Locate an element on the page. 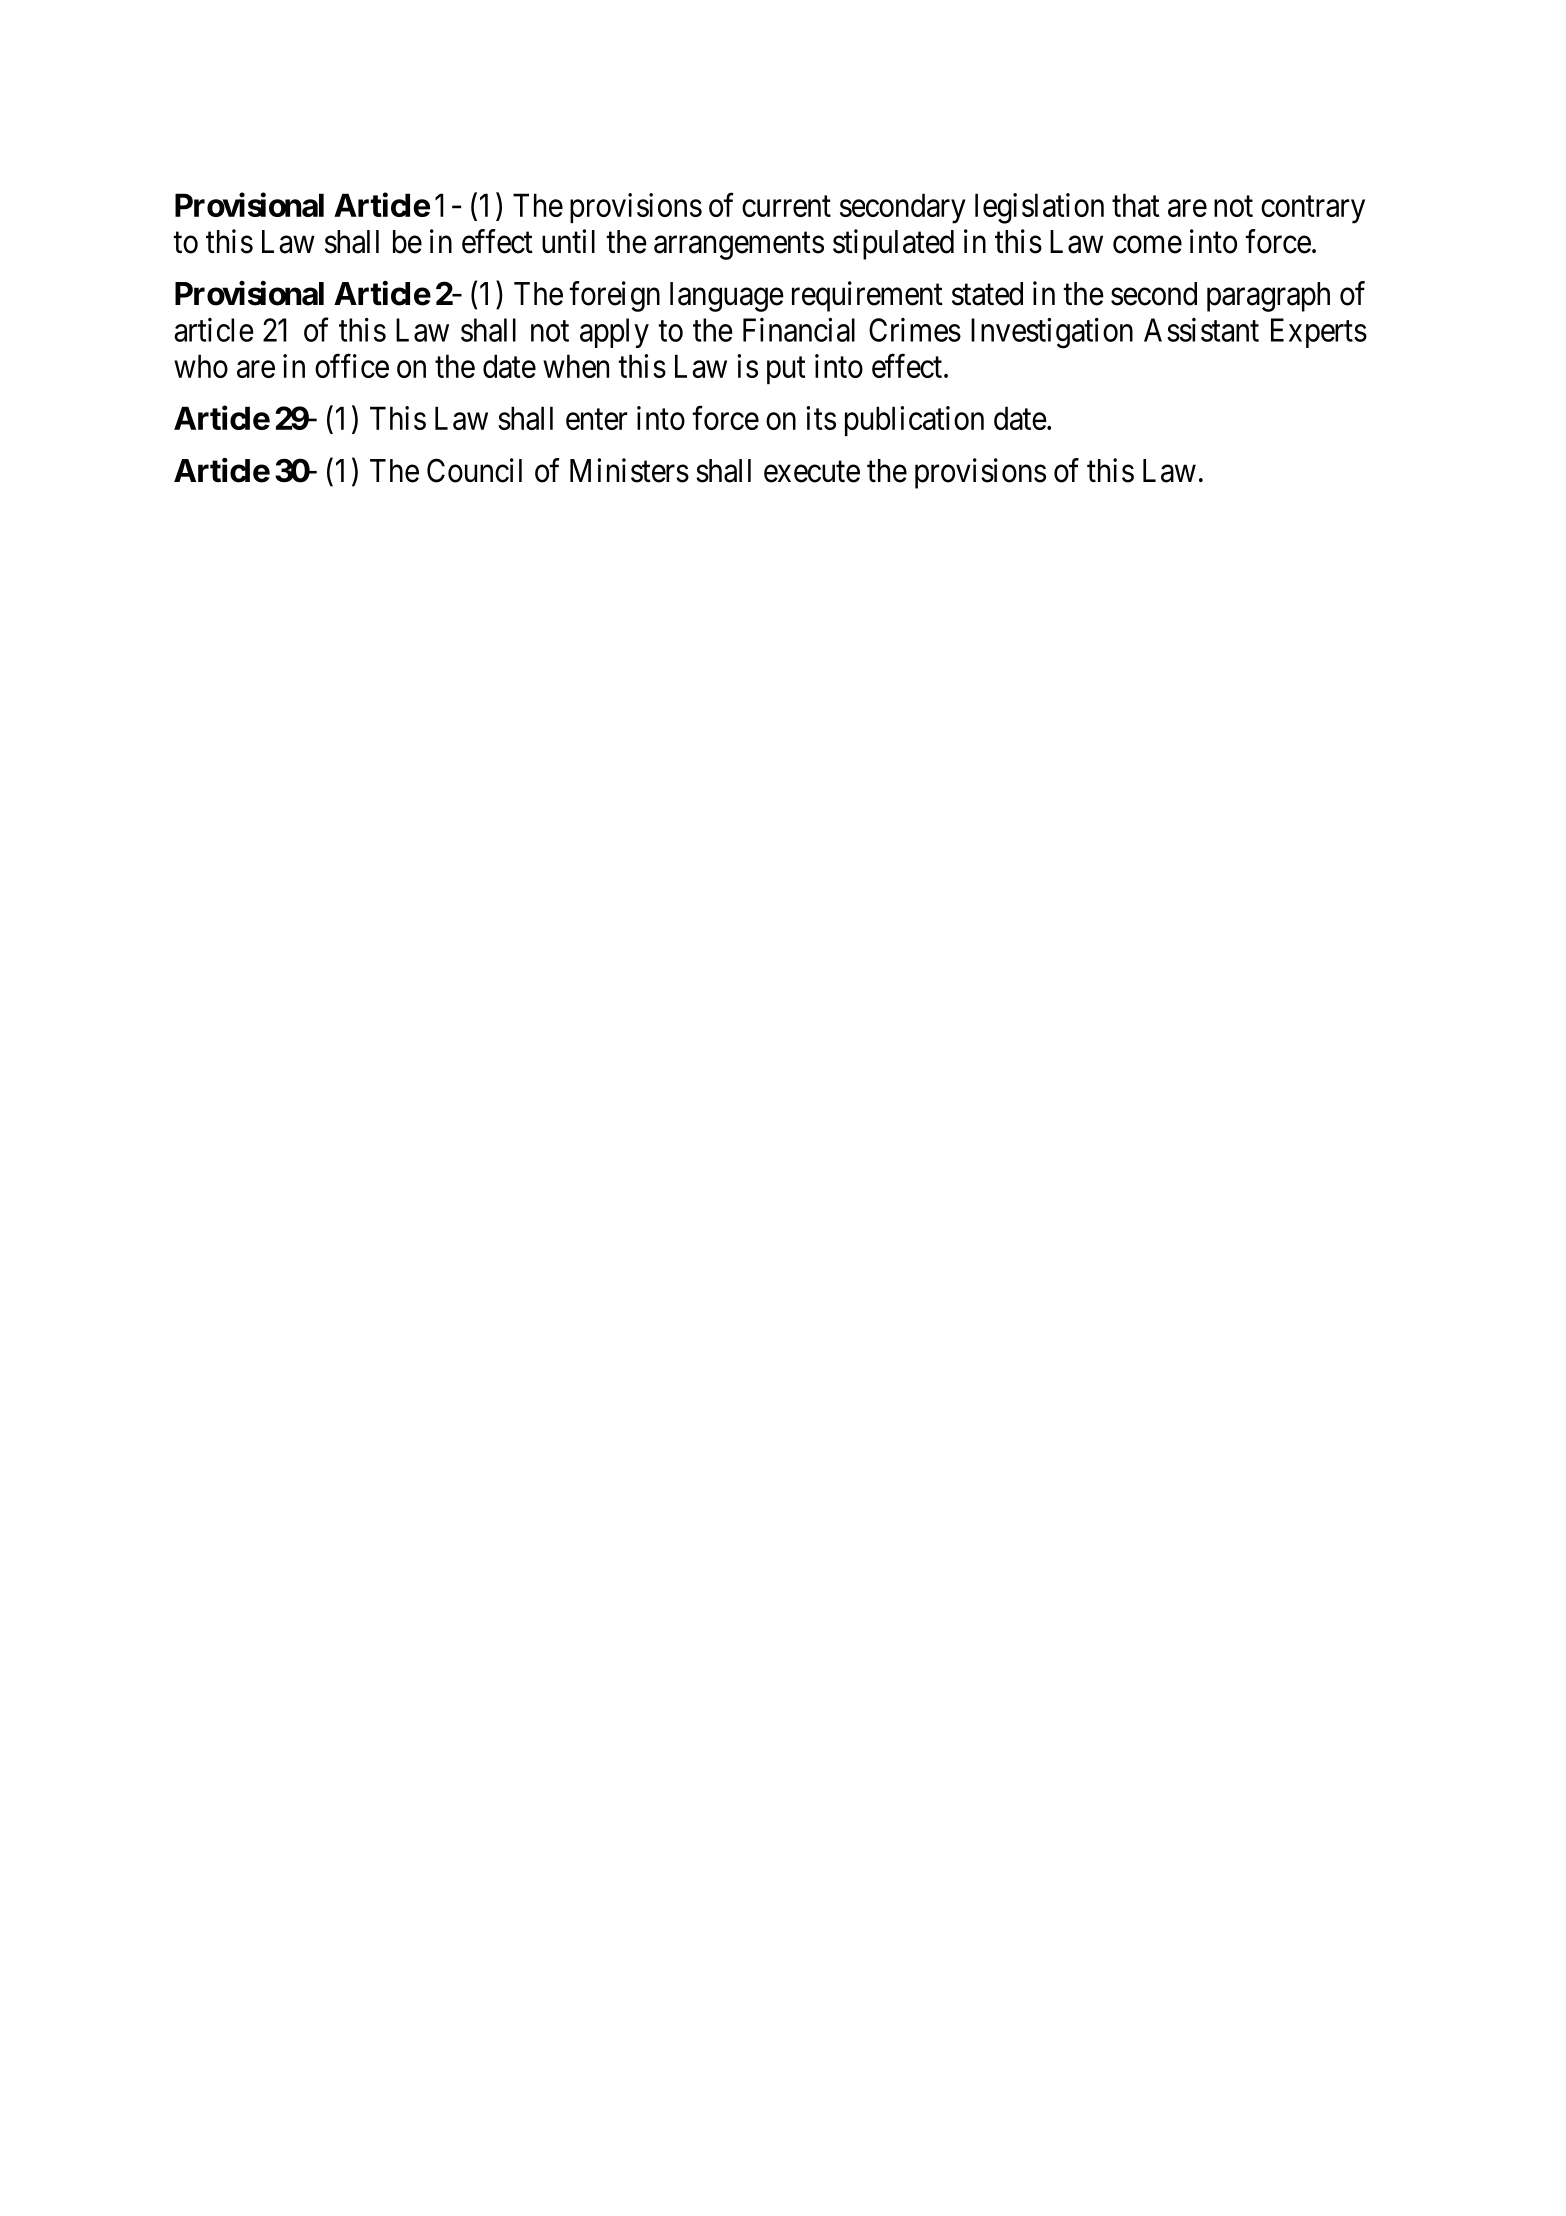 The image size is (1566, 2216). until is located at coordinates (568, 241).
